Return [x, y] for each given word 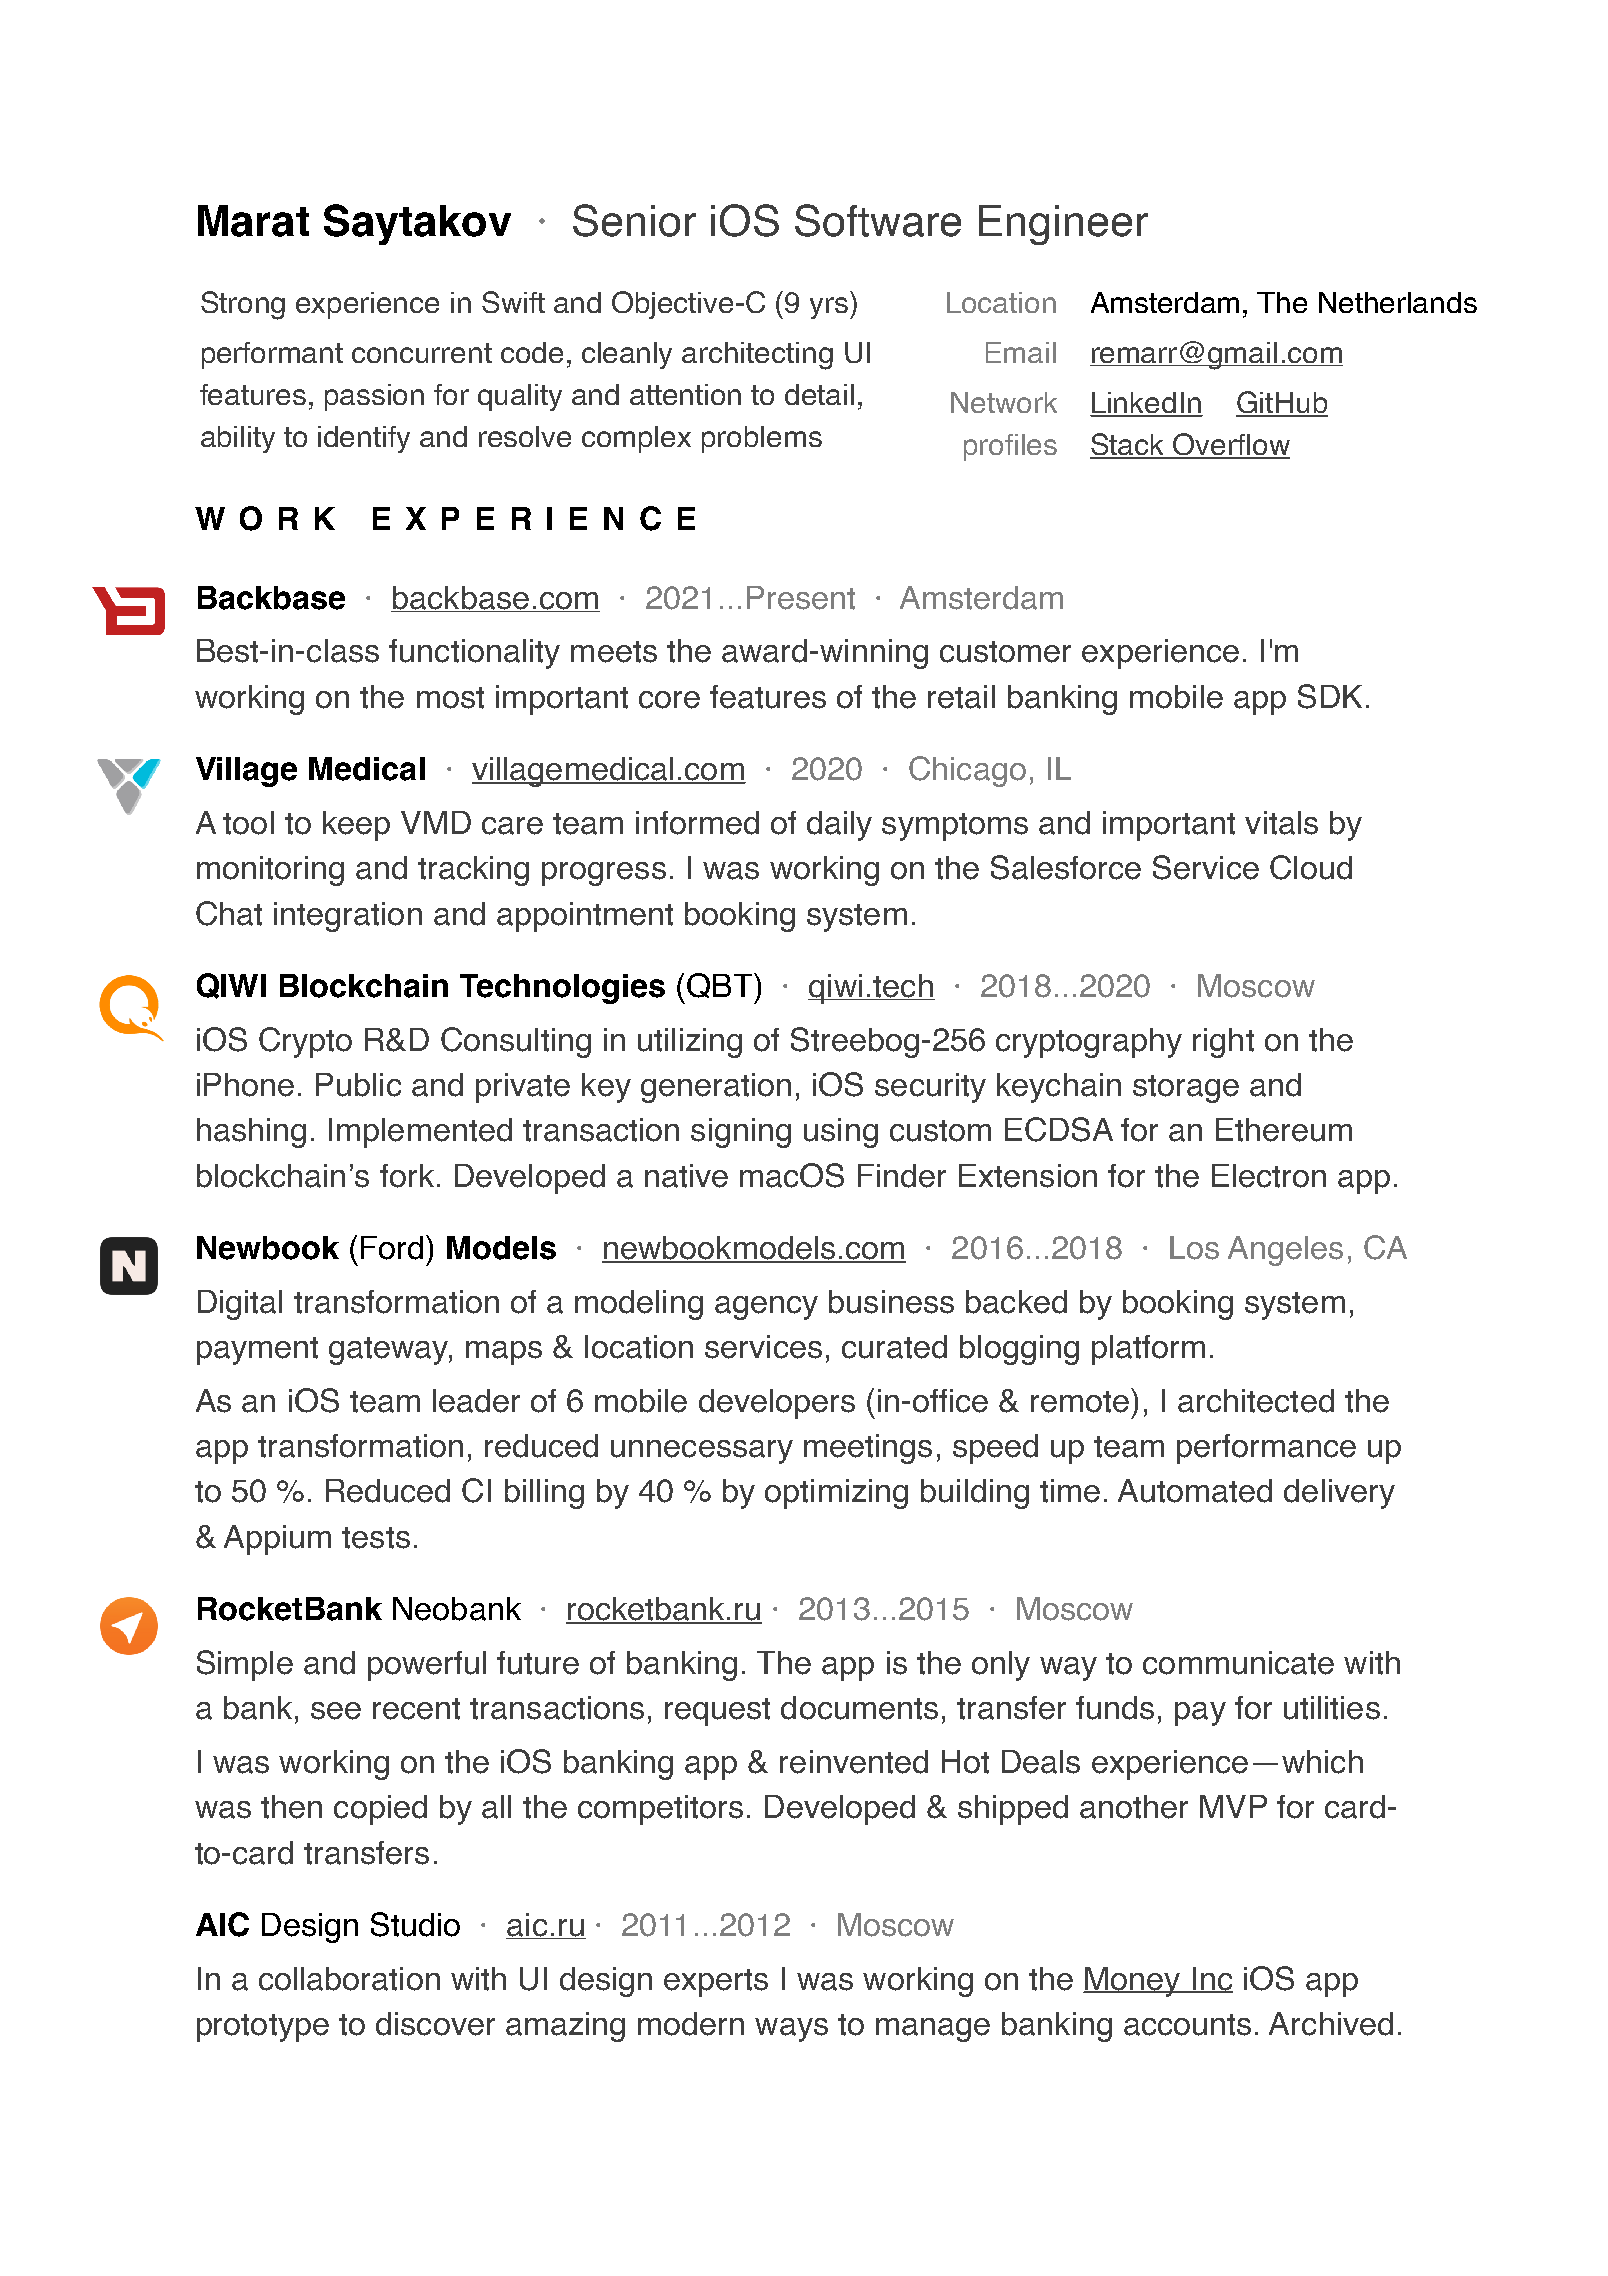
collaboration [349, 1979]
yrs [830, 308]
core [669, 700]
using [841, 1133]
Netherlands [1398, 302]
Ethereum [1284, 1130]
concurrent [422, 353]
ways [791, 2030]
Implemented [420, 1133]
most [450, 698]
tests [376, 1538]
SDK [1330, 696]
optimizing [836, 1494]
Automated [1195, 1491]
